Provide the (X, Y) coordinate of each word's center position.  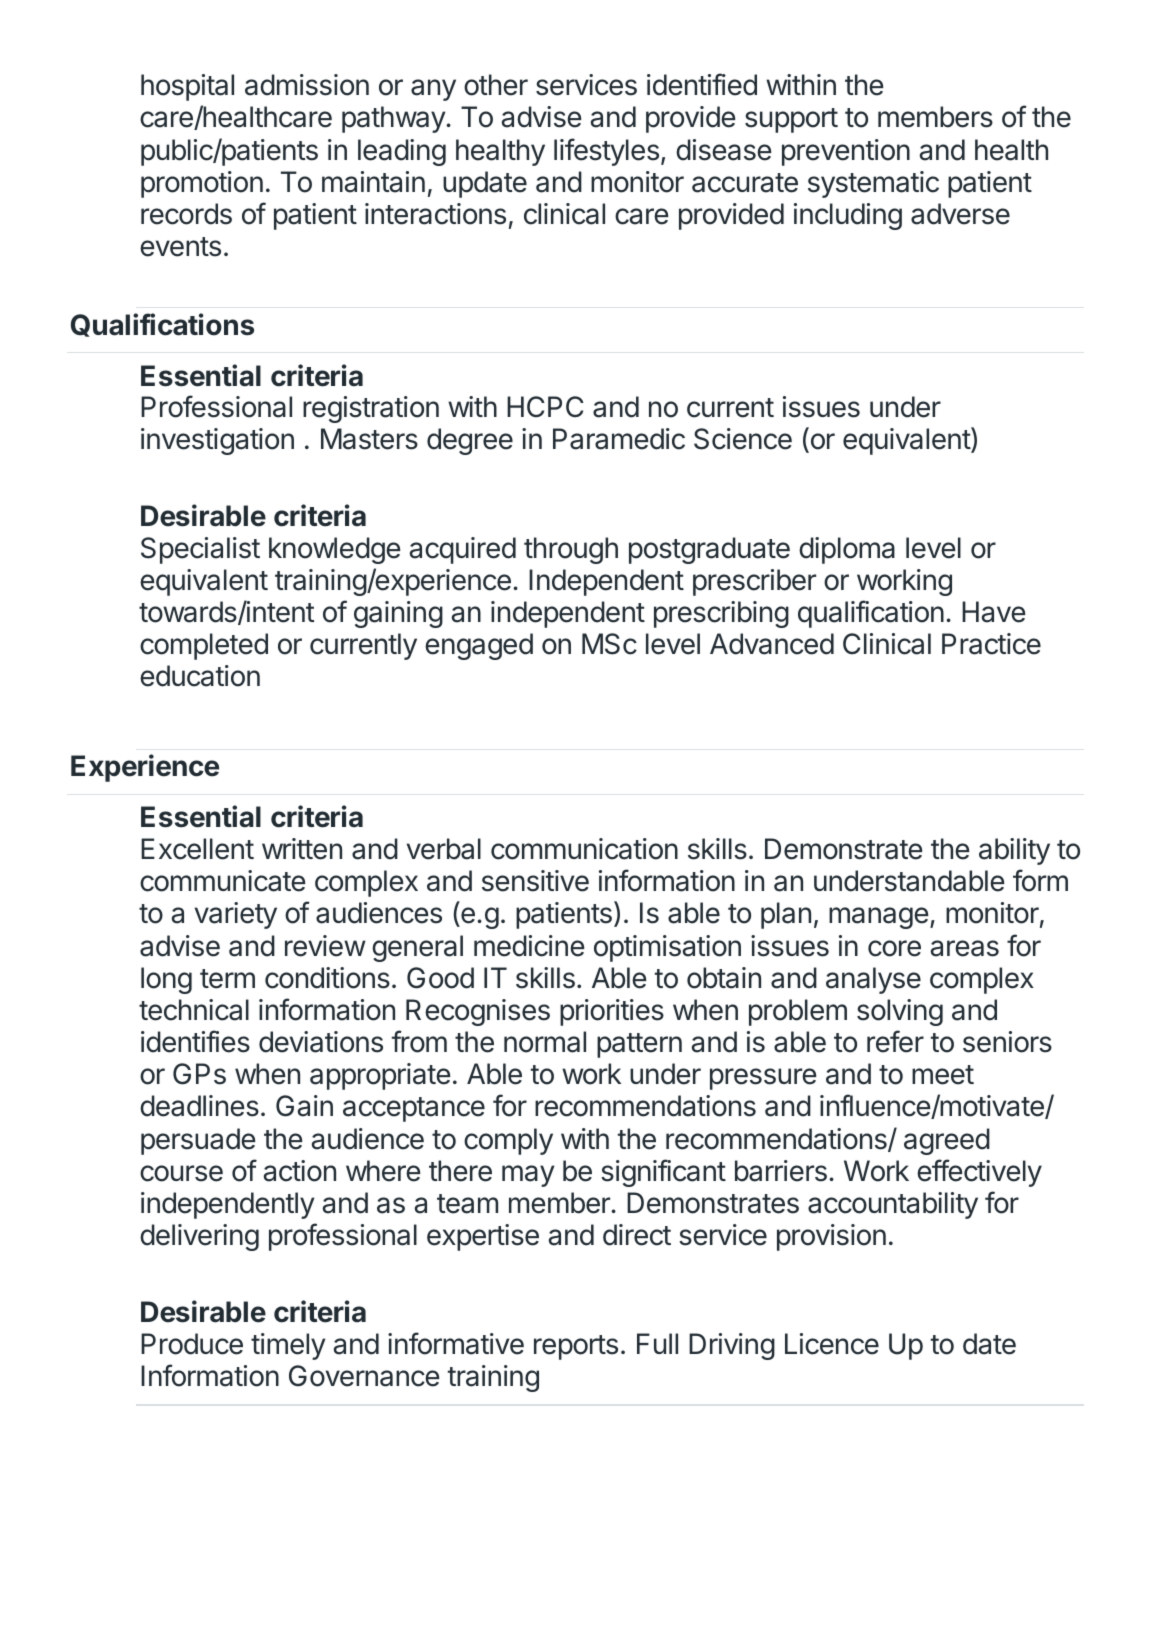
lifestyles (606, 152)
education (200, 676)
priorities (612, 1012)
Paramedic (619, 439)
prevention (846, 152)
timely (288, 1346)
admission (307, 85)
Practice (991, 644)
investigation (217, 441)
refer (895, 1041)
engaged (479, 646)
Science (743, 439)
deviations (321, 1042)
